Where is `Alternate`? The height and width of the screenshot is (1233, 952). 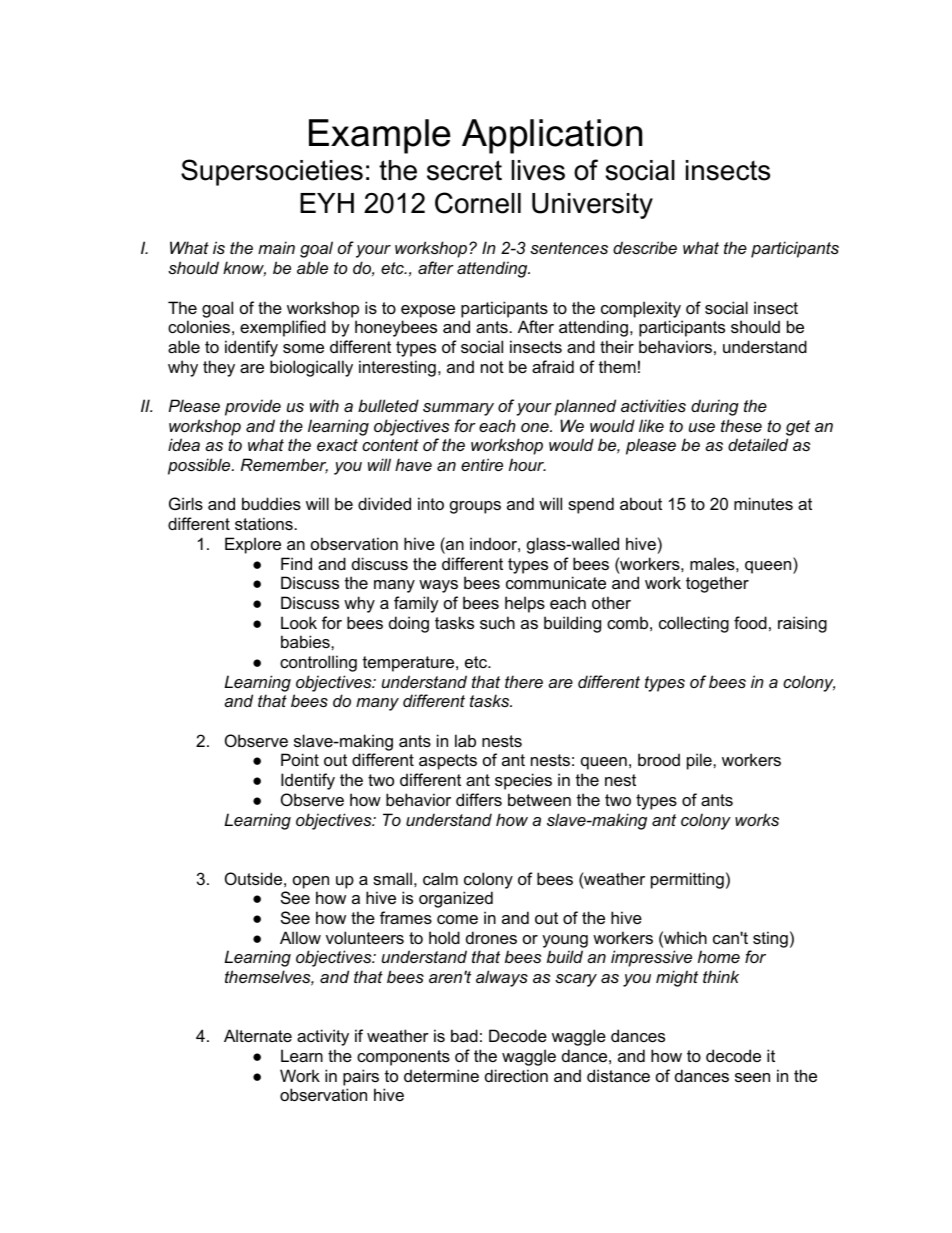
Alternate is located at coordinates (258, 1035).
